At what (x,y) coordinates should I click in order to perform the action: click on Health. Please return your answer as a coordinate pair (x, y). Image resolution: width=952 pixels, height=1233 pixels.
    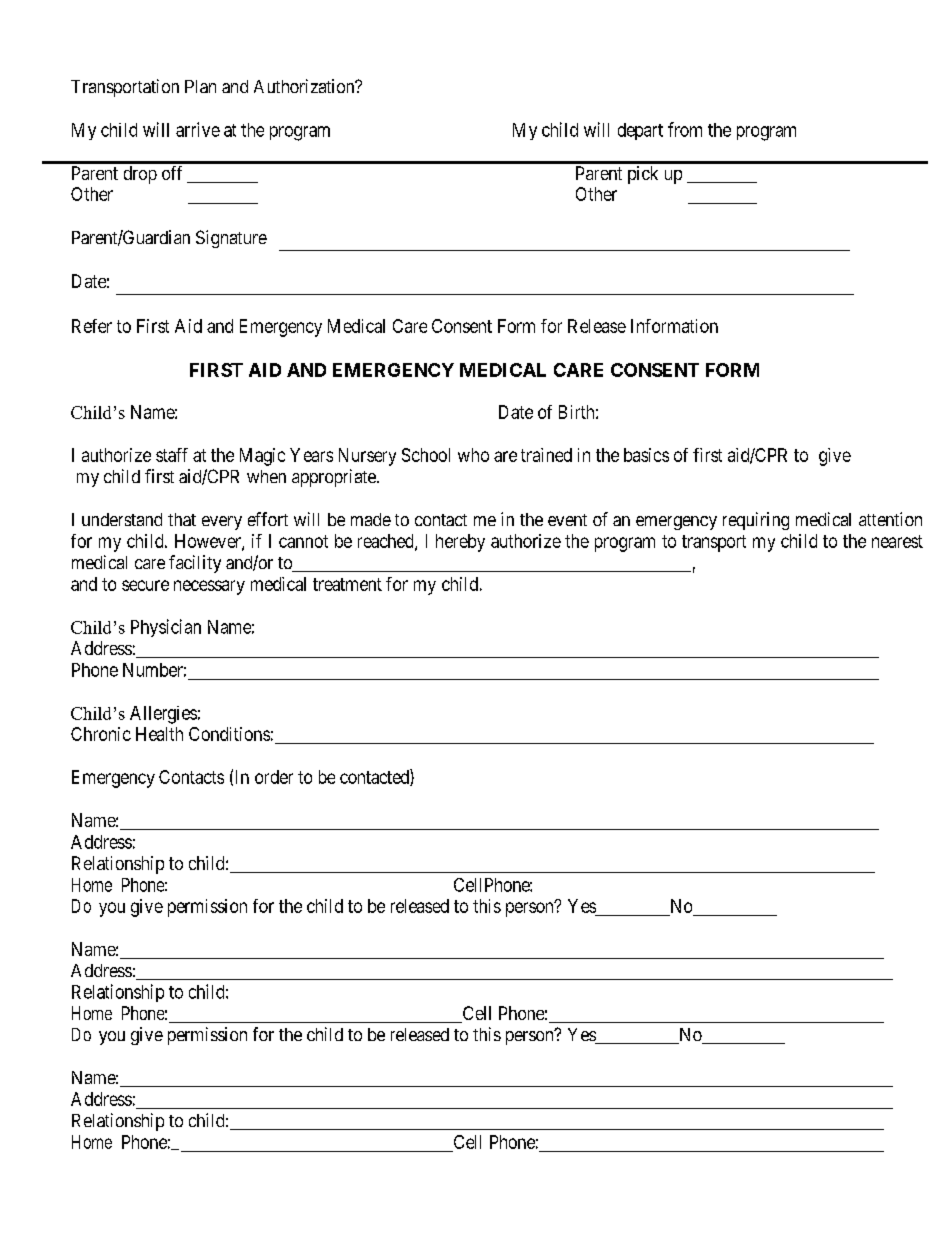
    Looking at the image, I should click on (159, 734).
